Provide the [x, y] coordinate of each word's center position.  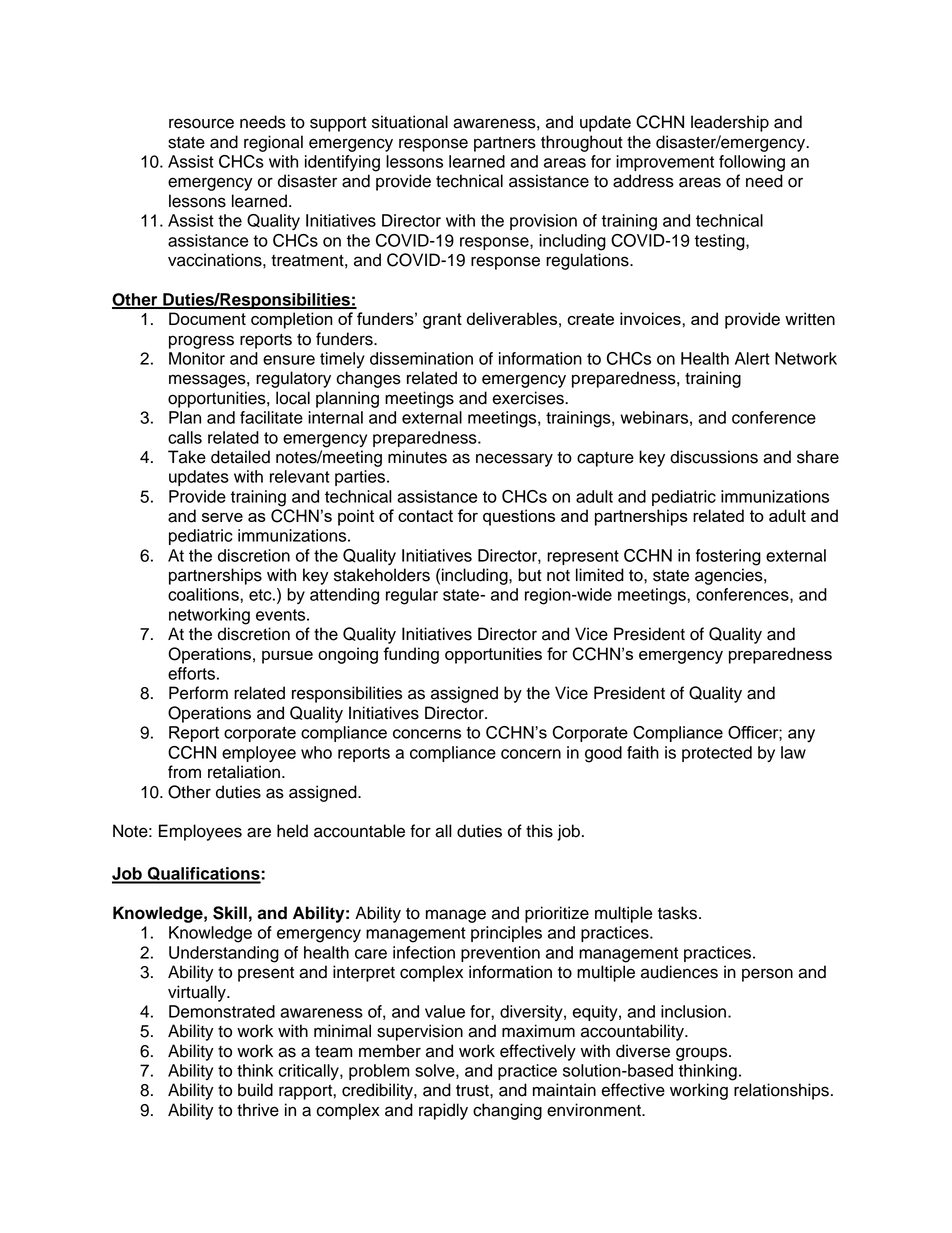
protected [717, 754]
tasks [677, 913]
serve [222, 517]
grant [442, 321]
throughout [582, 143]
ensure [289, 360]
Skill [230, 913]
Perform [198, 693]
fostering [728, 557]
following [752, 163]
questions [519, 517]
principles [506, 934]
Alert [752, 358]
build [255, 1090]
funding [411, 655]
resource [201, 123]
